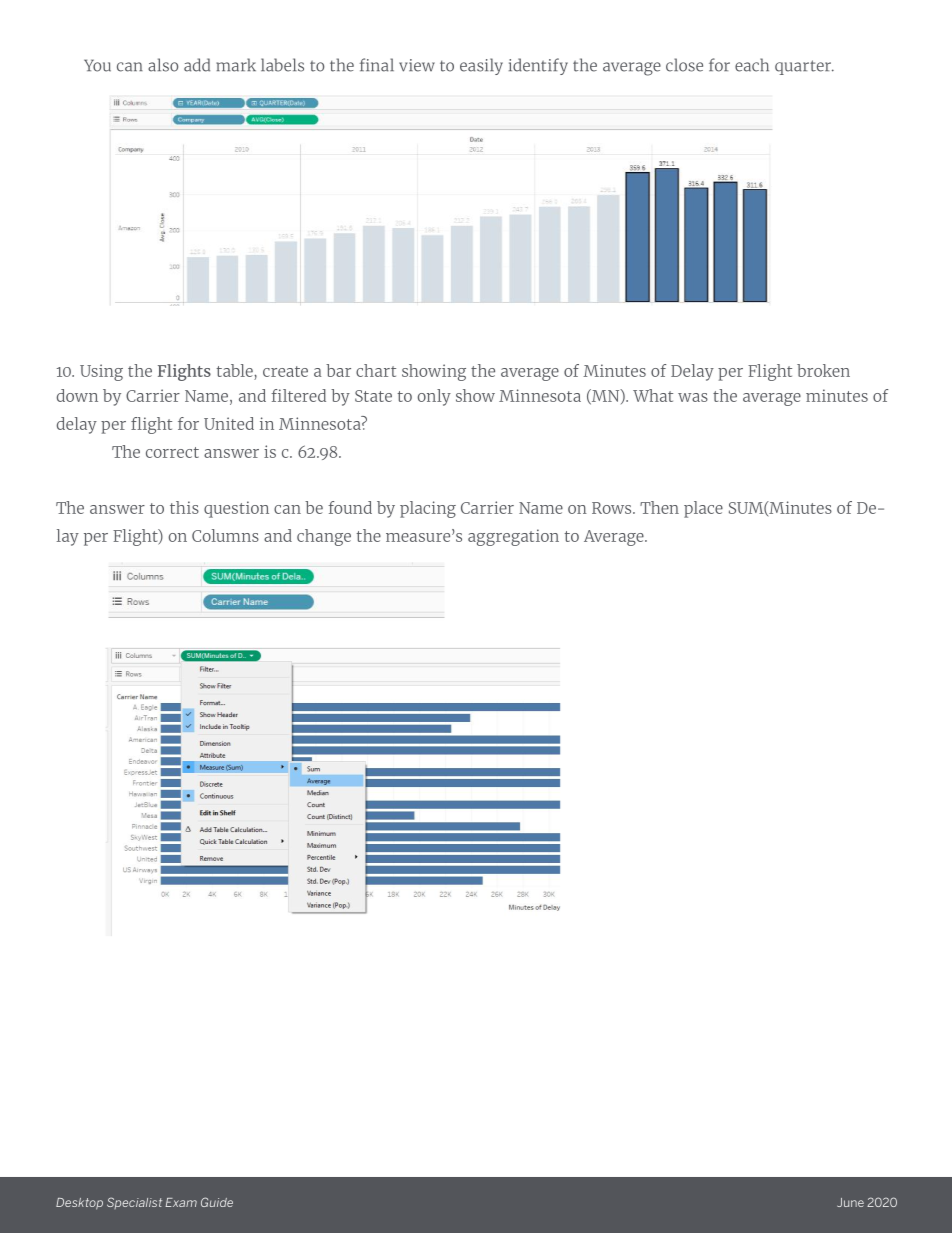 The image size is (952, 1233). What do you see at coordinates (181, 1202) in the screenshot?
I see `Exam` at bounding box center [181, 1202].
